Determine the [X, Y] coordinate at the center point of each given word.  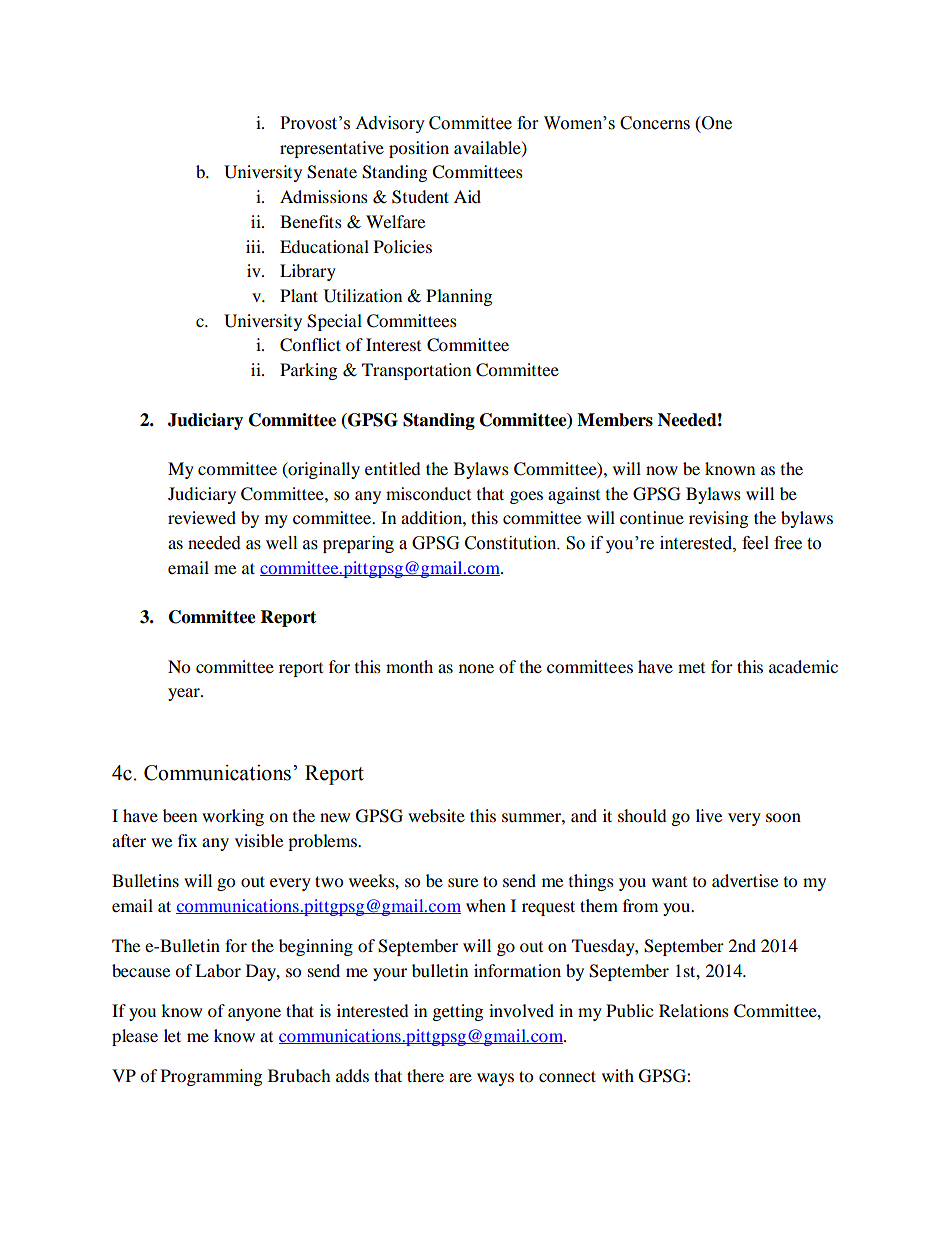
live [709, 815]
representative [332, 149]
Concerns [655, 123]
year [185, 694]
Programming [211, 1077]
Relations [694, 1010]
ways [495, 1079]
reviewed [202, 517]
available [488, 148]
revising [718, 519]
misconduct [428, 493]
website [436, 815]
